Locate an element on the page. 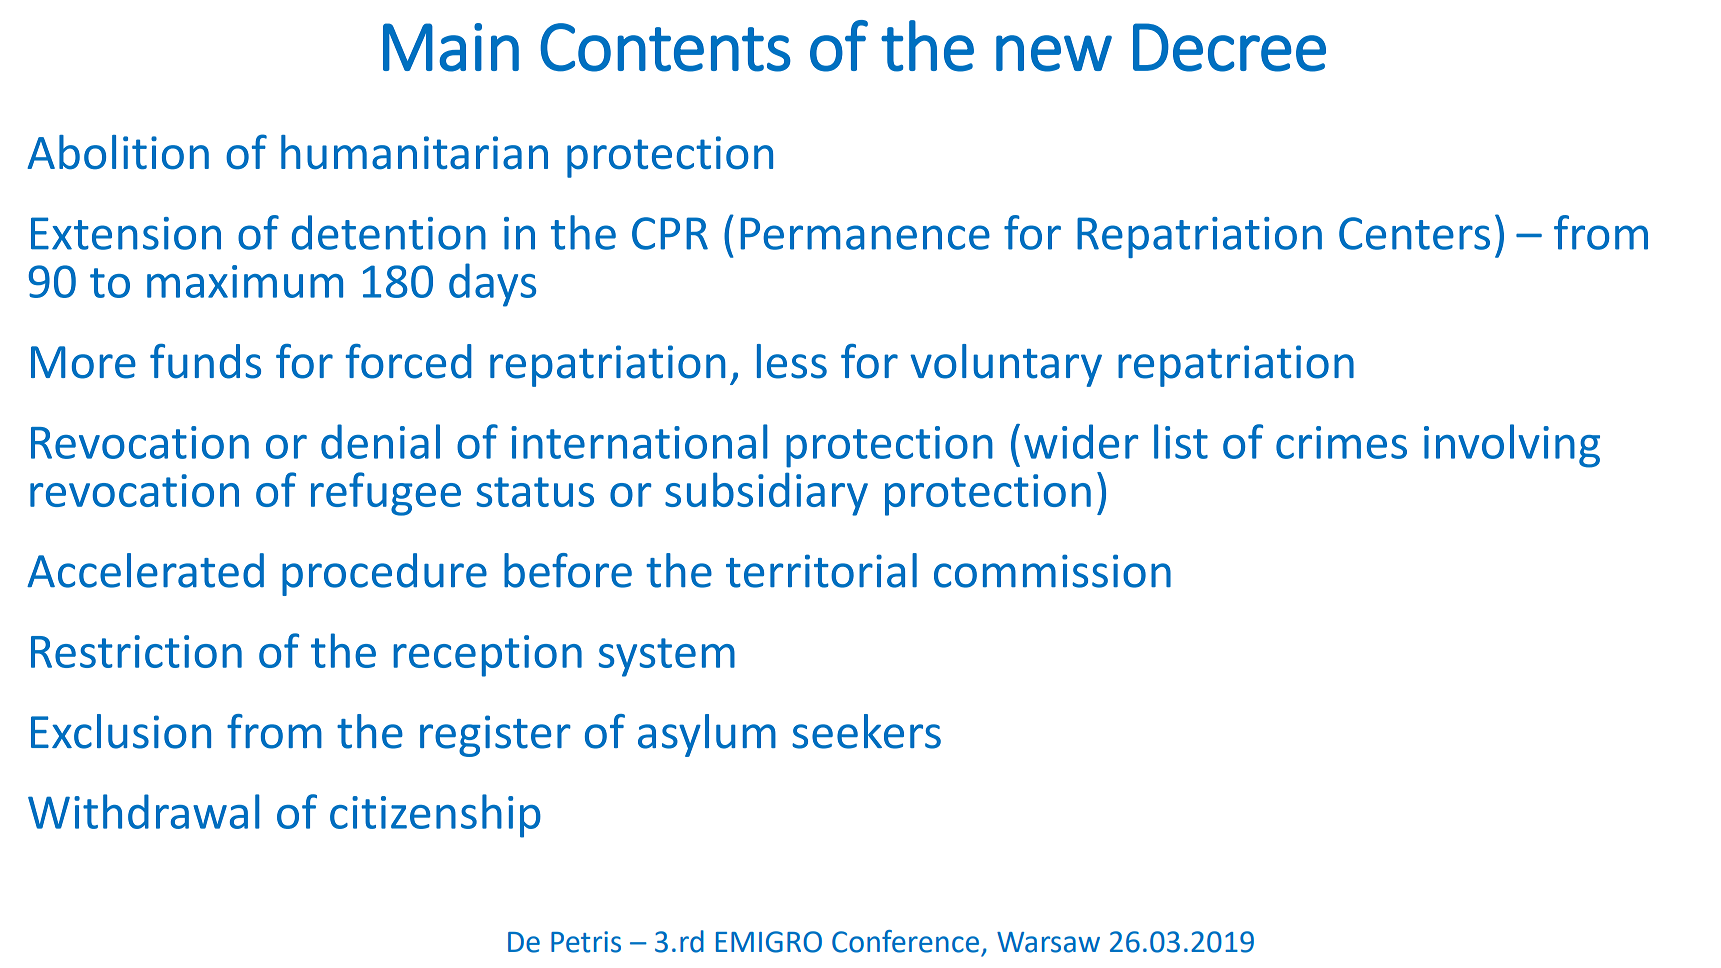 The image size is (1721, 968). commission is located at coordinates (1052, 571).
